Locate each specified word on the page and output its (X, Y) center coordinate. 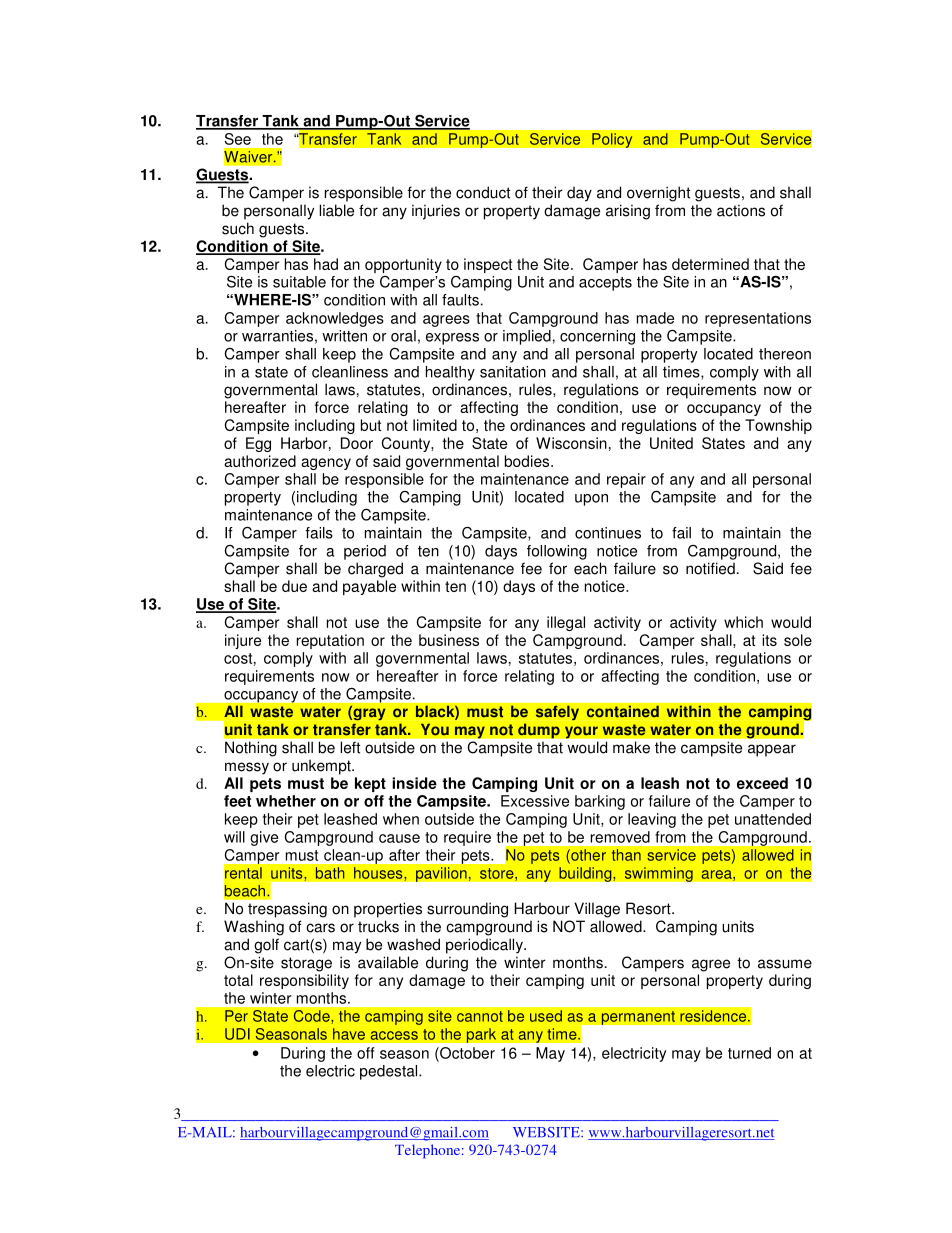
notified (710, 568)
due (294, 586)
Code (313, 1017)
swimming (658, 874)
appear (772, 750)
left (350, 748)
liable (336, 210)
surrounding (467, 910)
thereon (785, 354)
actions (741, 210)
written (344, 336)
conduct (483, 192)
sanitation (513, 372)
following (557, 552)
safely (557, 713)
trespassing (287, 910)
